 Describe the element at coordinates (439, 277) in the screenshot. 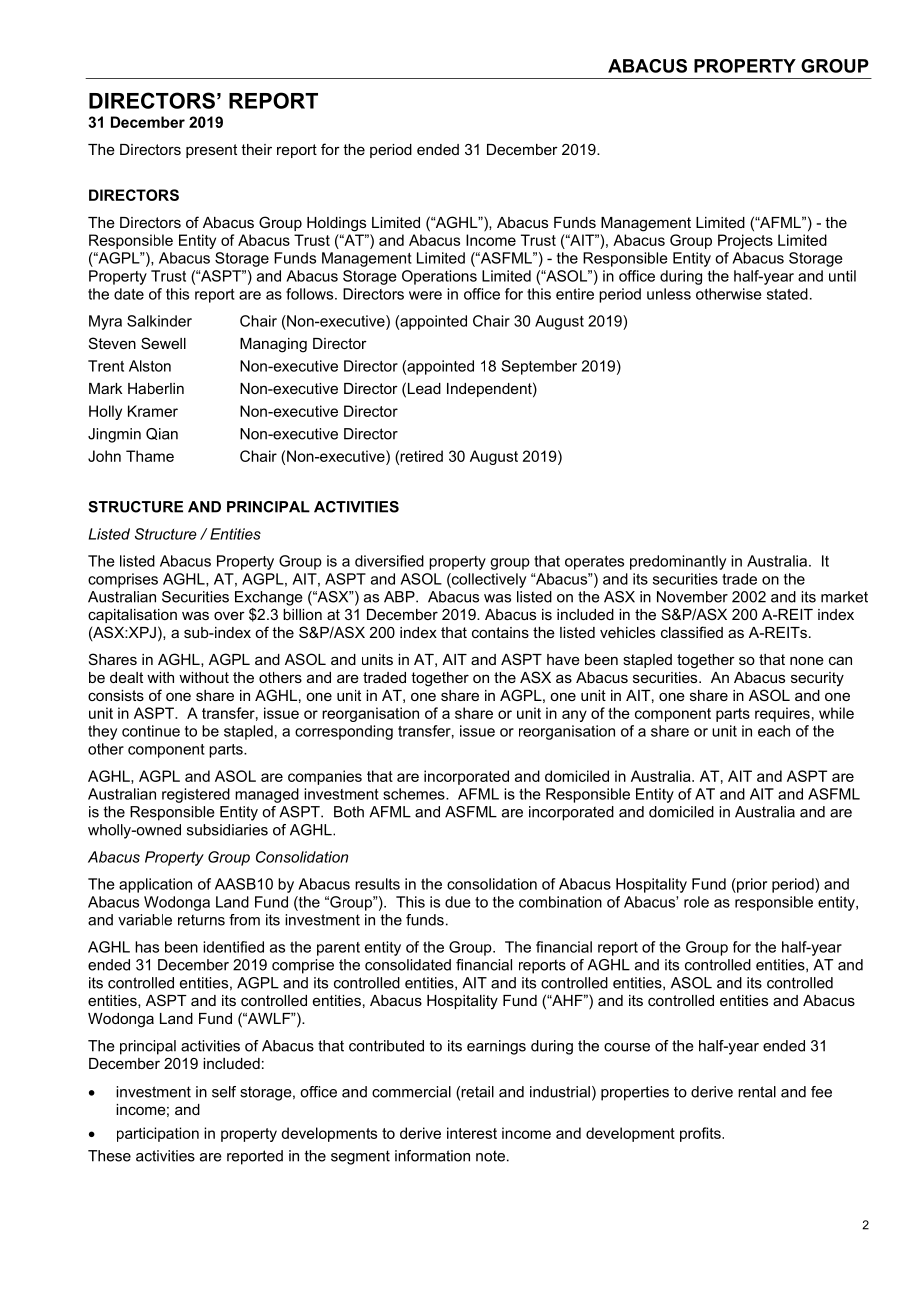

I see `Operations` at that location.
